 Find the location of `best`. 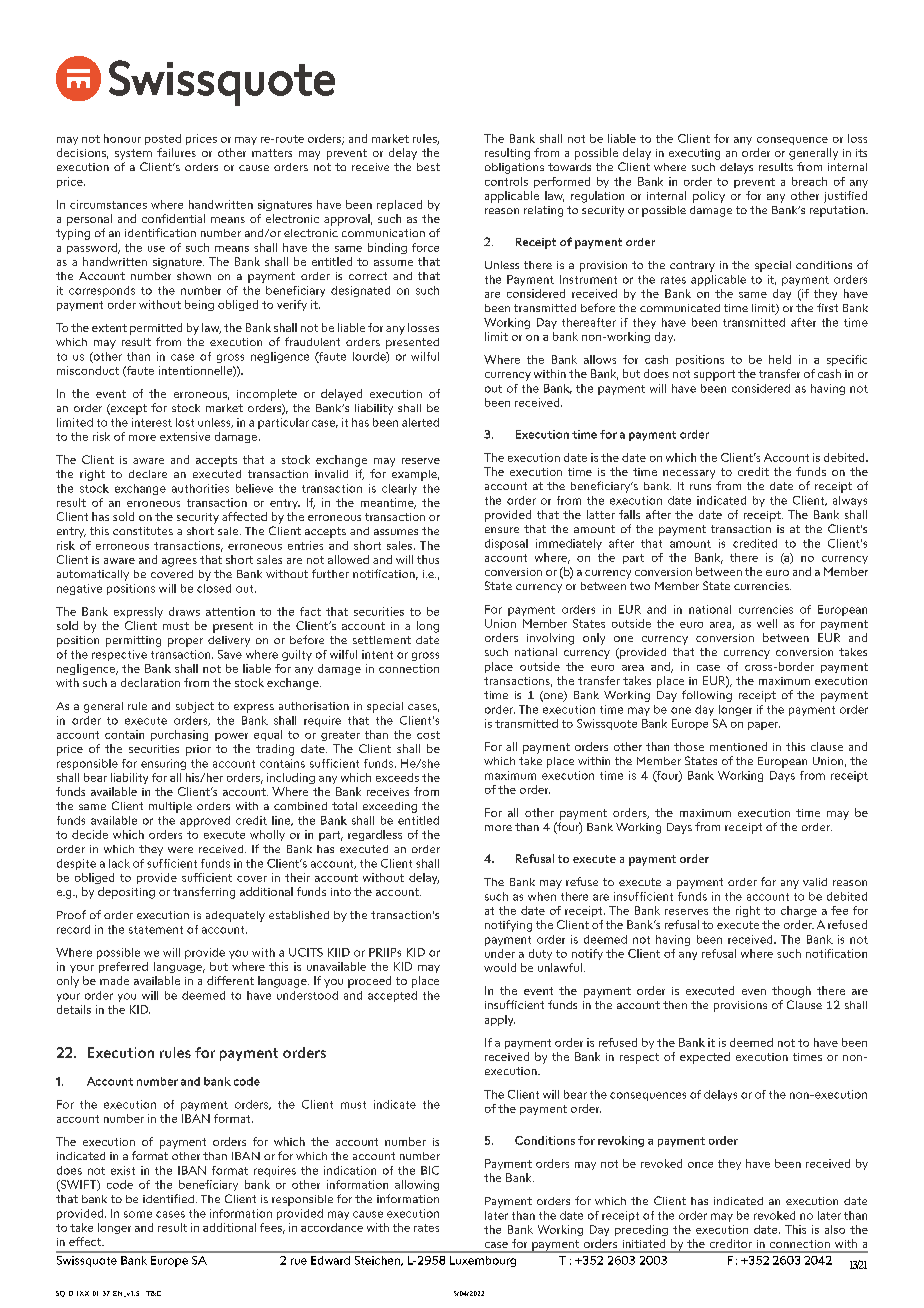

best is located at coordinates (428, 167).
